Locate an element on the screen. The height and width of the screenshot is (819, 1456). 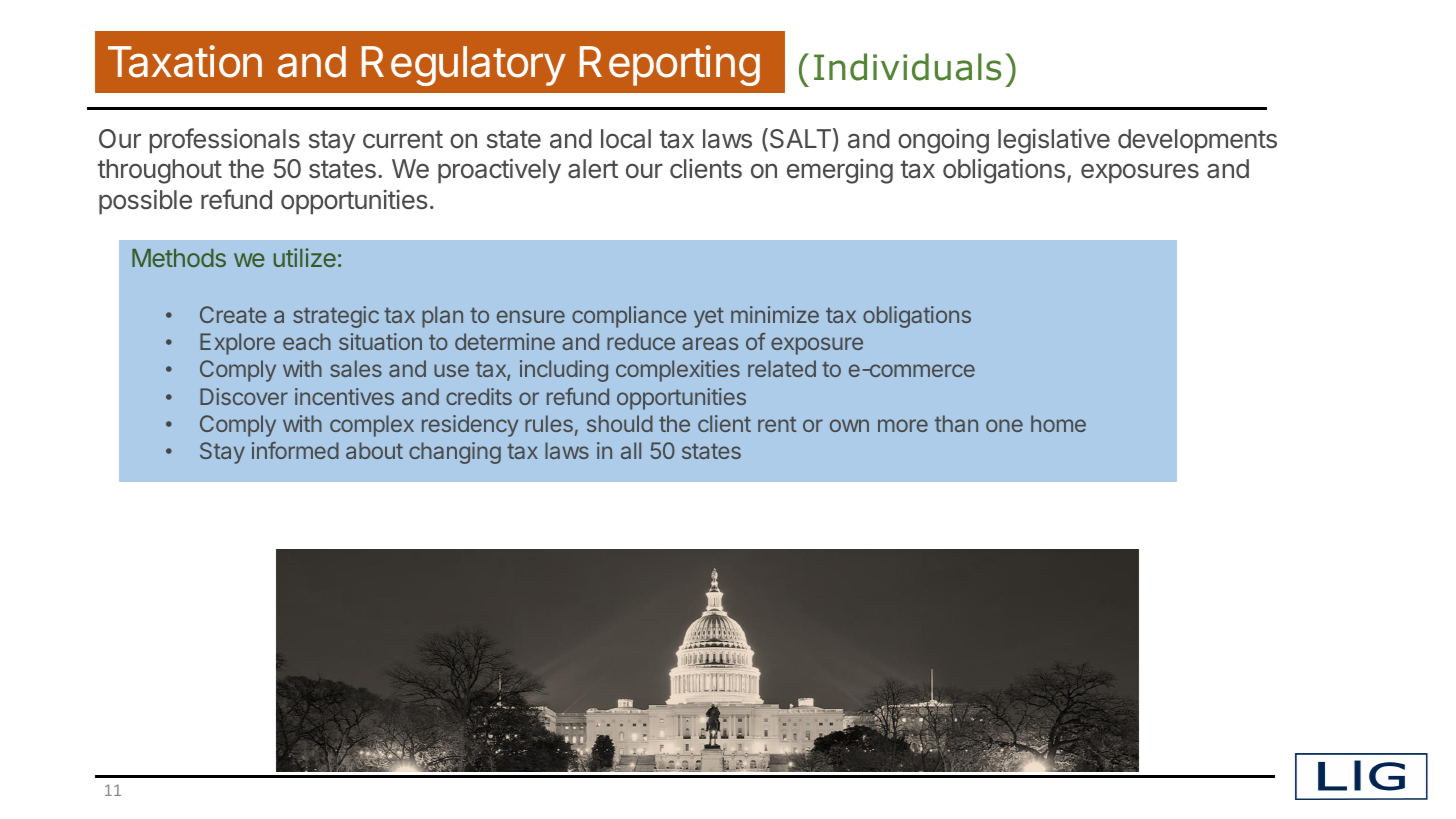
Taxation is located at coordinates (185, 61).
